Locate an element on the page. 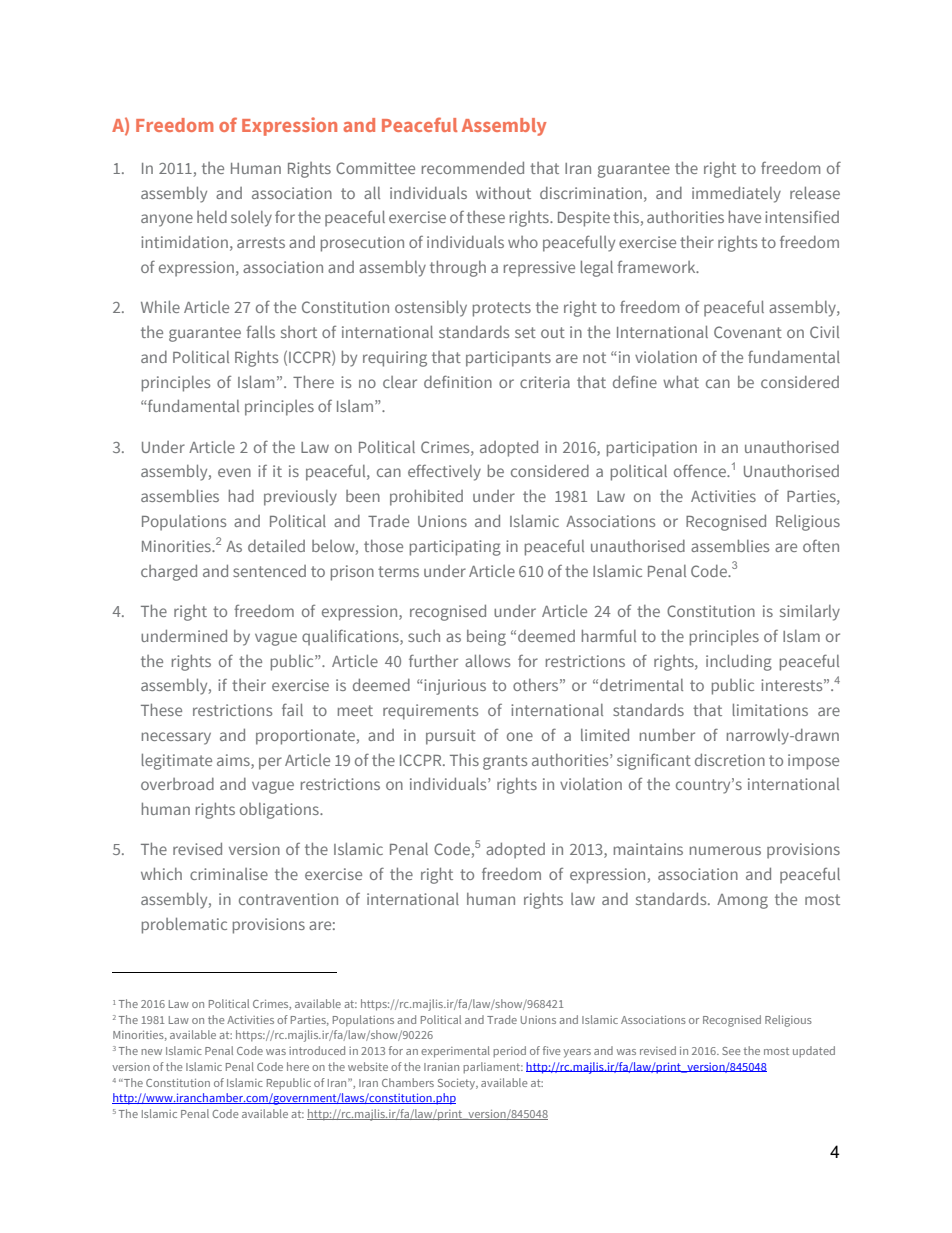 The image size is (952, 1233). held is located at coordinates (212, 217).
